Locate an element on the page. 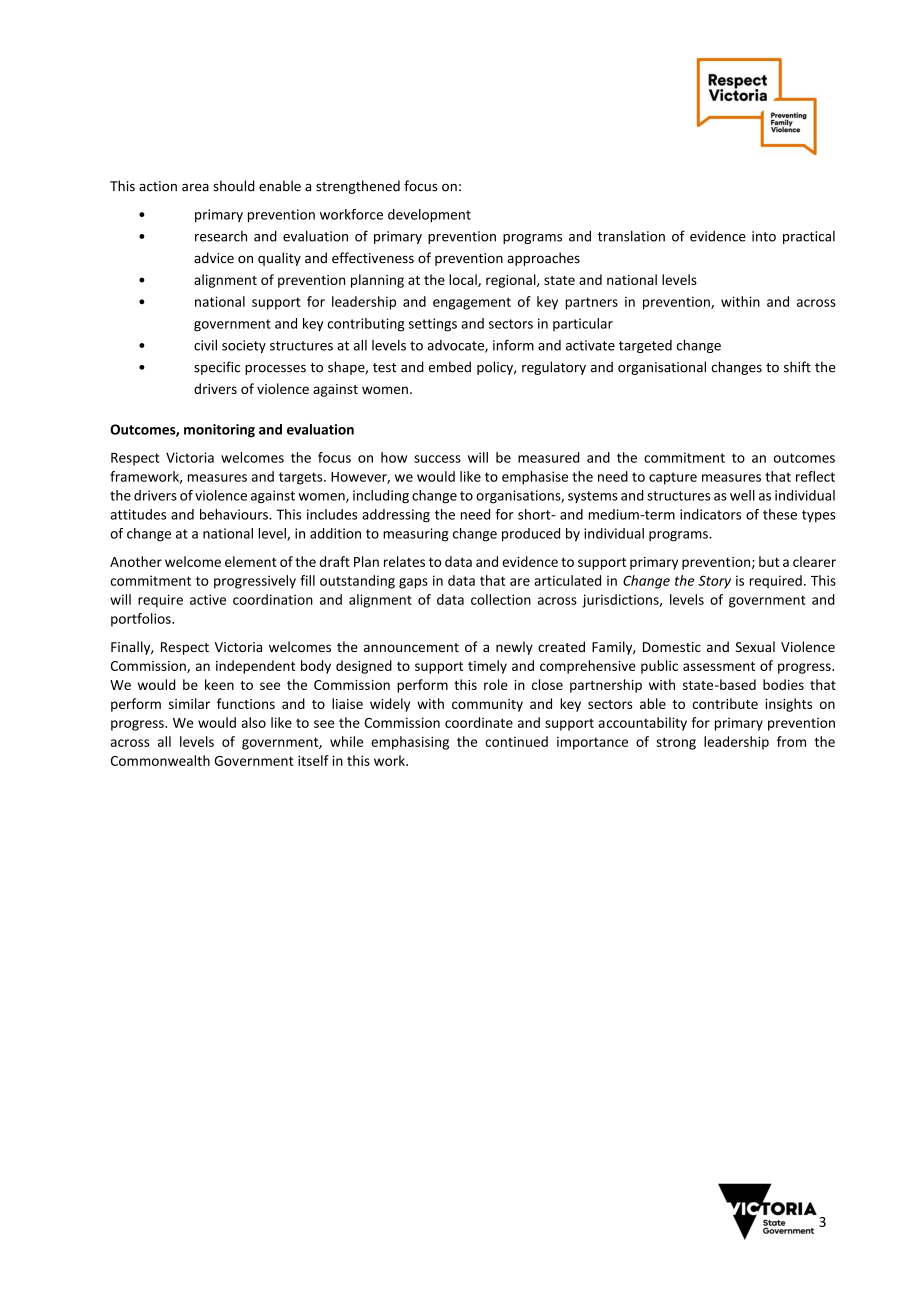 The width and height of the document is (924, 1308). well is located at coordinates (742, 495).
